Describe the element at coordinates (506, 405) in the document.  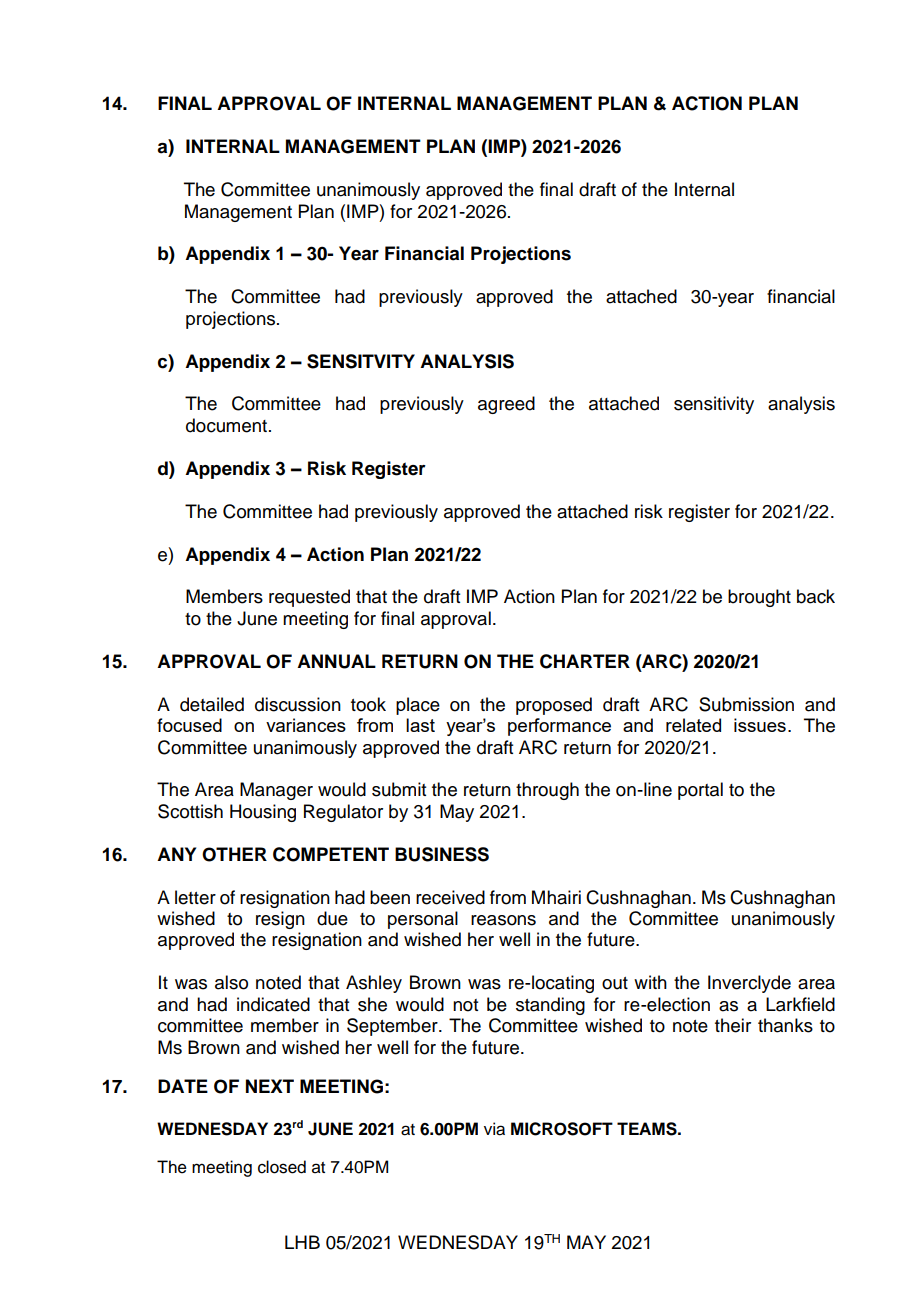
I see `agreed` at that location.
